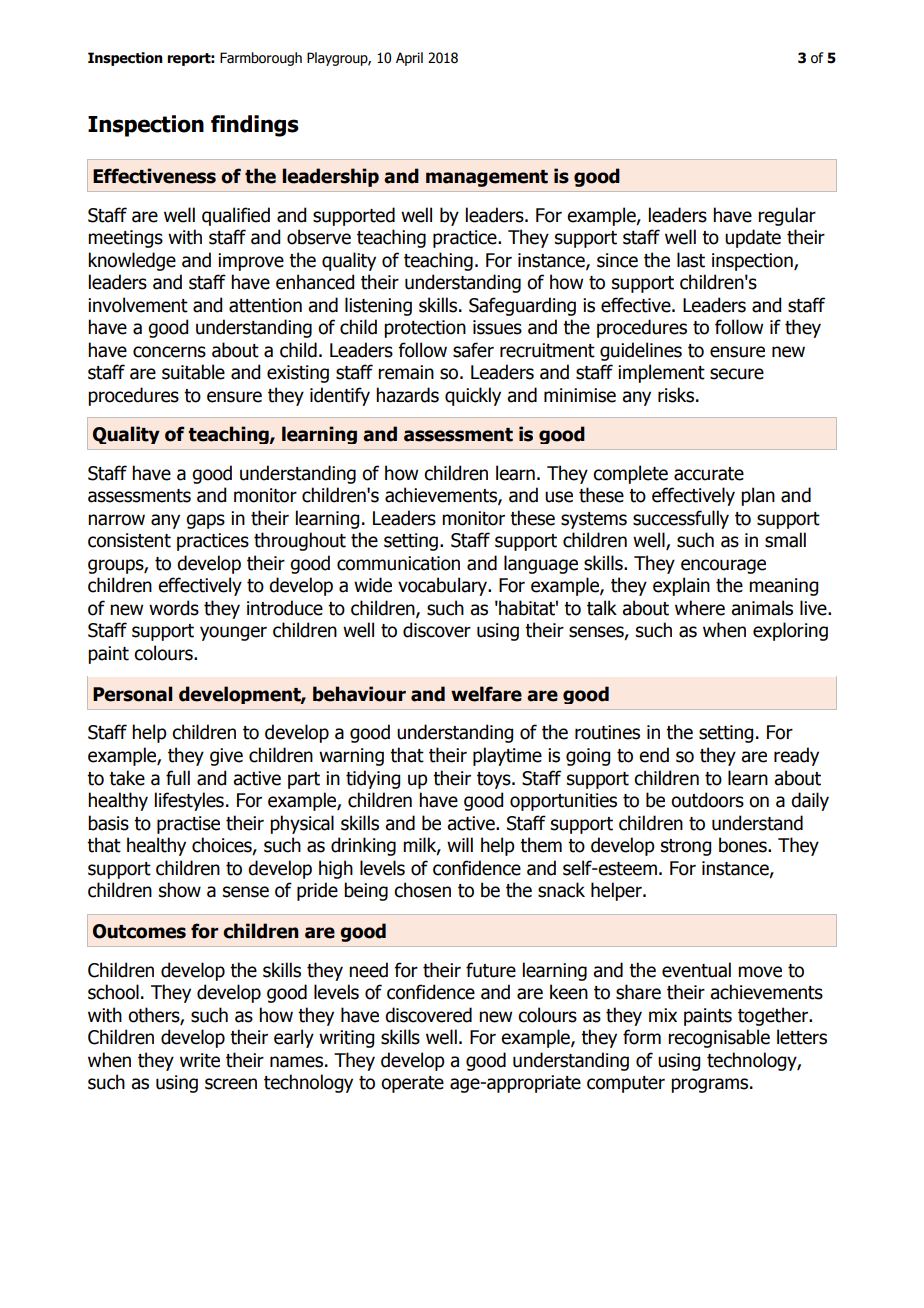  I want to click on April, so click(409, 59).
